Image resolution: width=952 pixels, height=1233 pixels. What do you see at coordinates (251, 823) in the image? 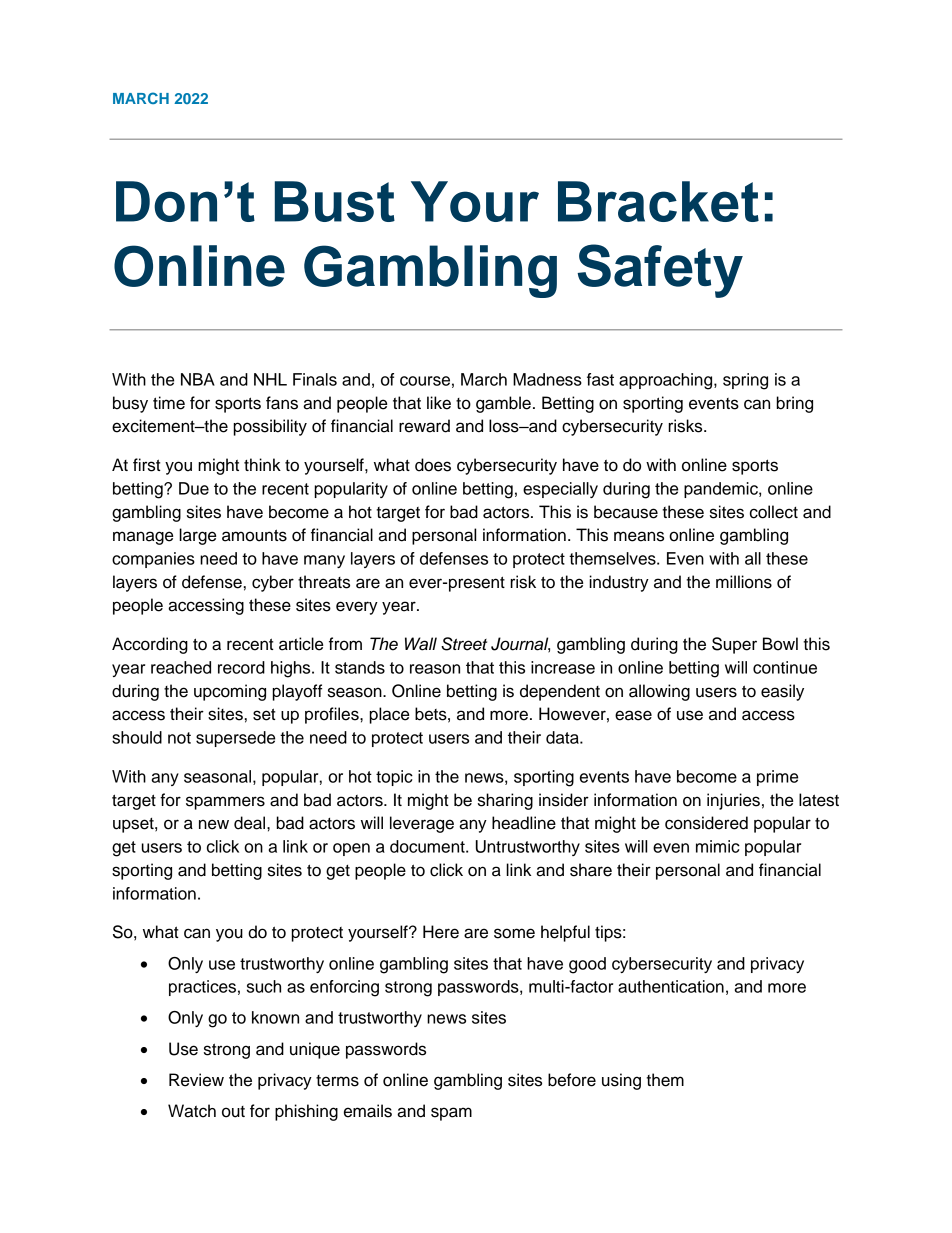
I see `deal` at bounding box center [251, 823].
